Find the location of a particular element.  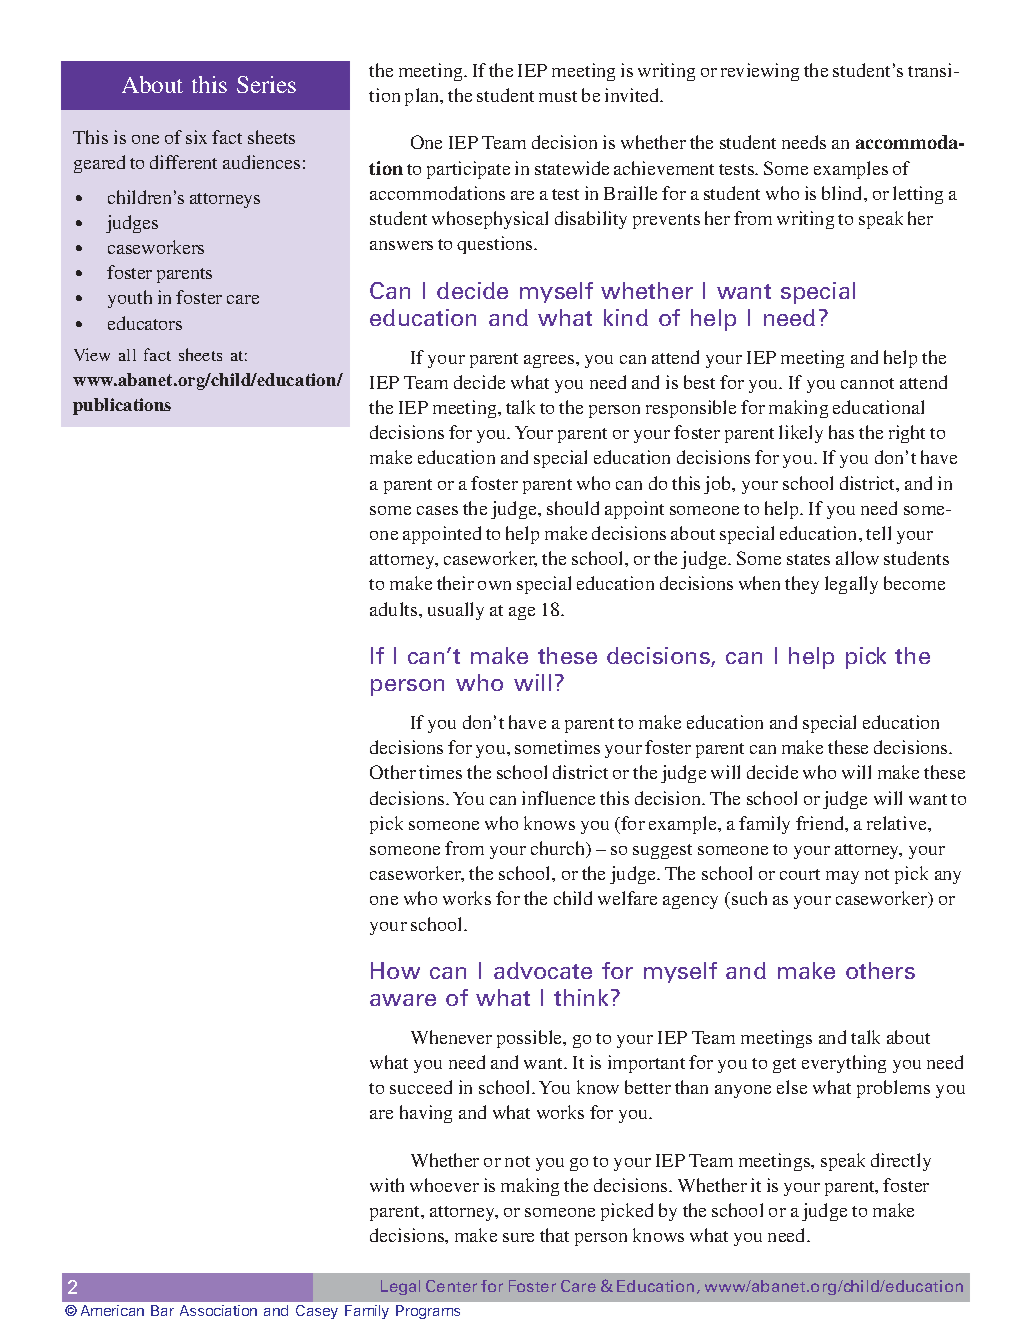

adults is located at coordinates (395, 609).
